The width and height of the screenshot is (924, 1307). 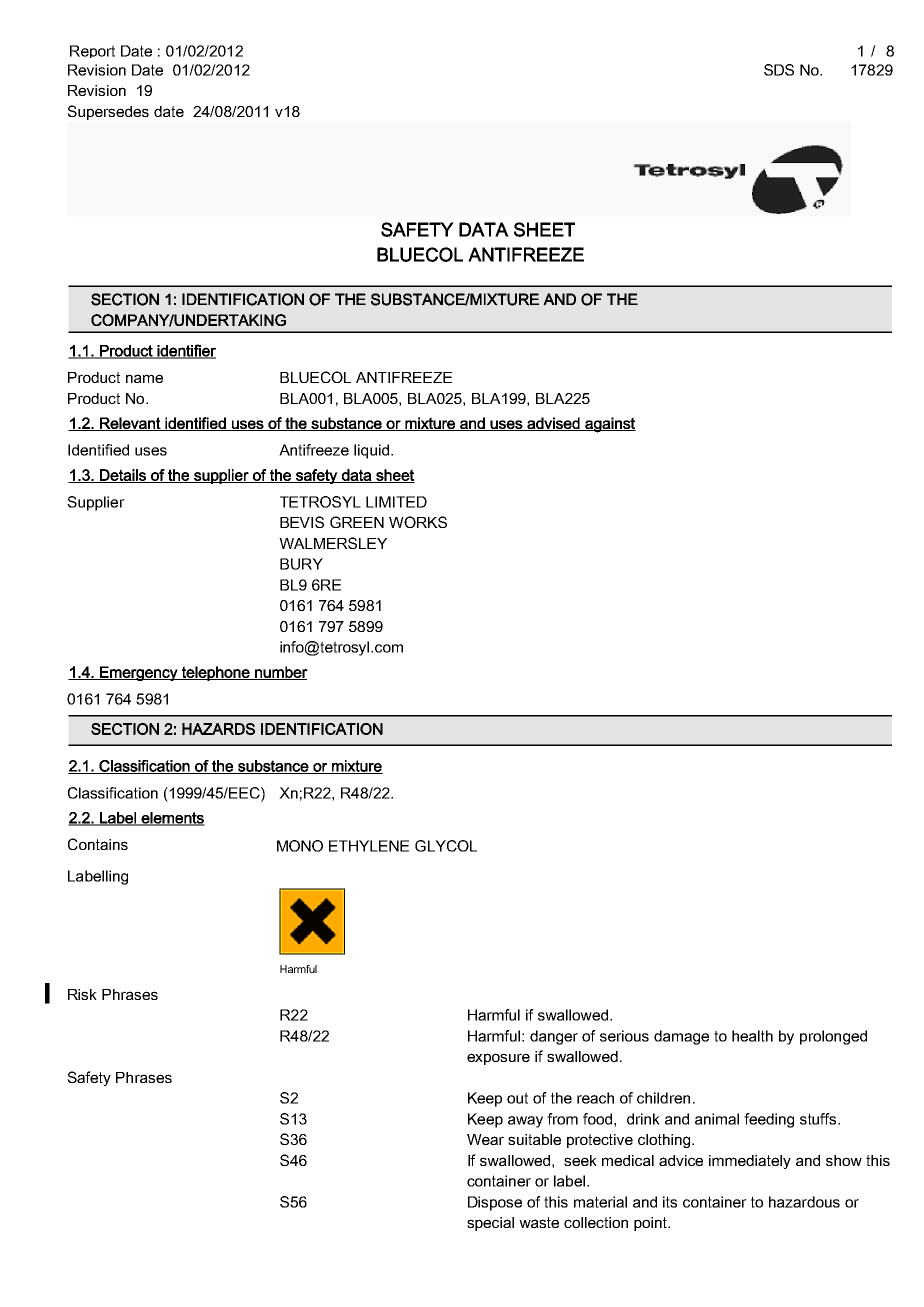 I want to click on Emergency, so click(x=139, y=673).
